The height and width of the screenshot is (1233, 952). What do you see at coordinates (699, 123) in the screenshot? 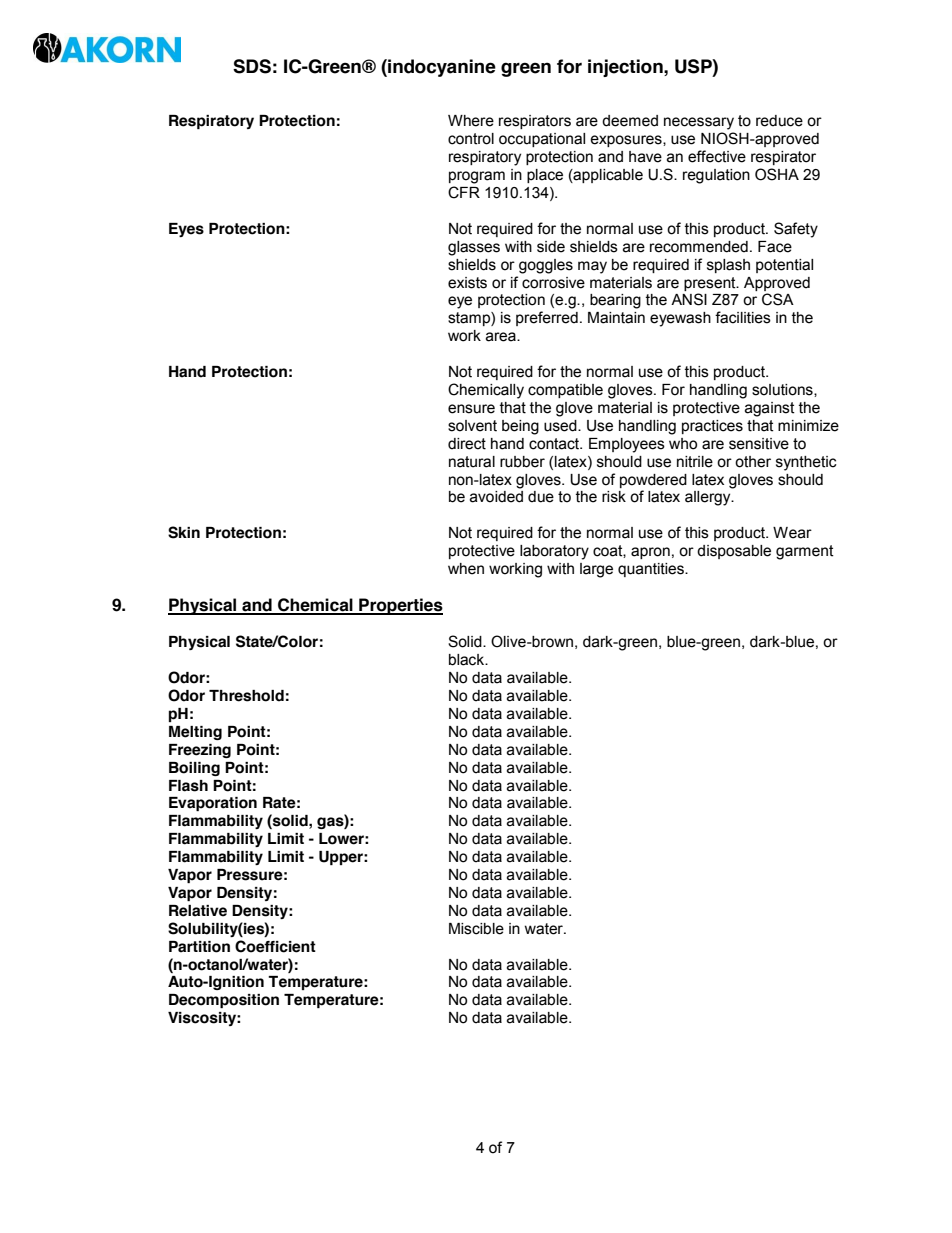
I see `necessary` at bounding box center [699, 123].
